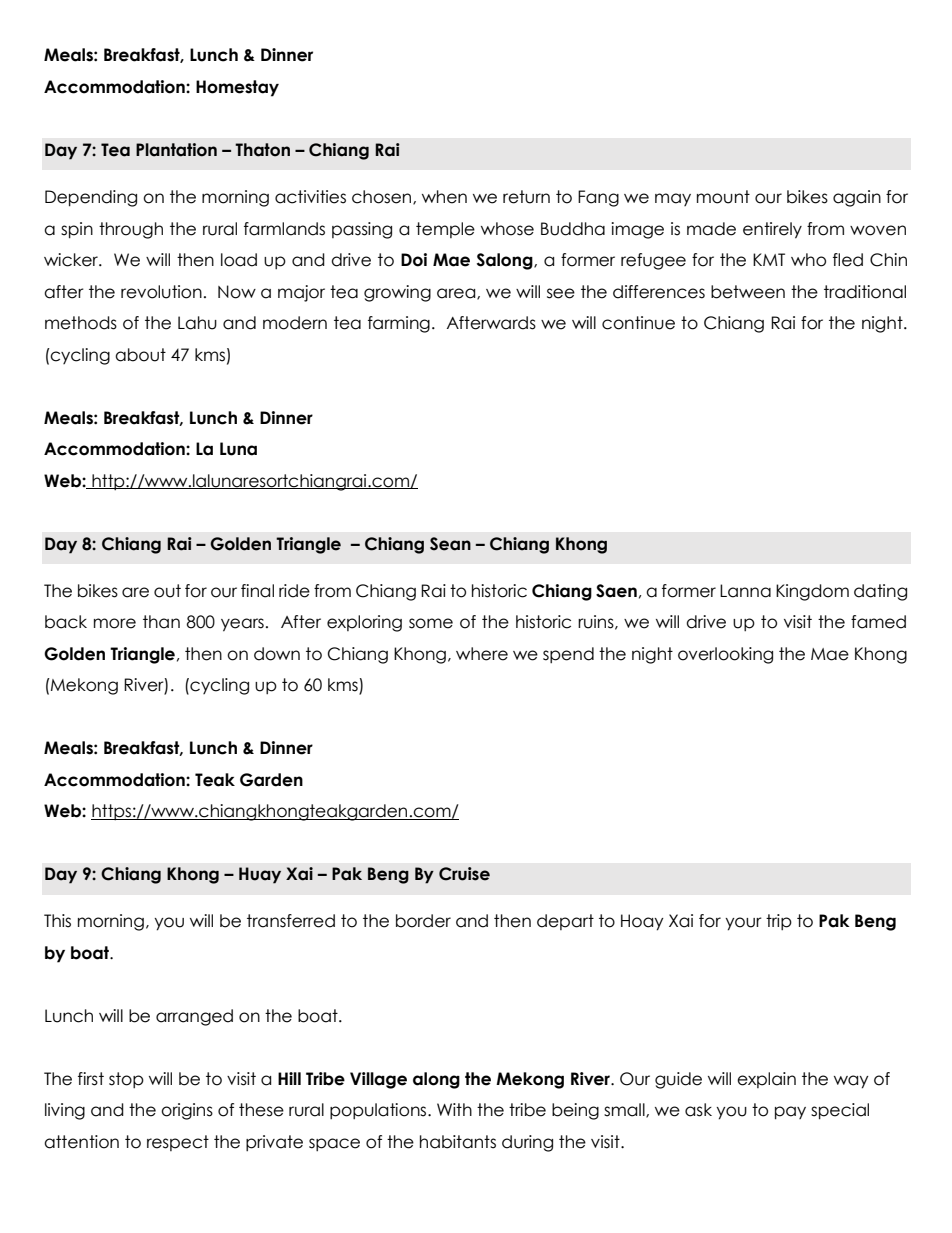 The image size is (952, 1233). Describe the element at coordinates (444, 197) in the document. I see `when` at that location.
